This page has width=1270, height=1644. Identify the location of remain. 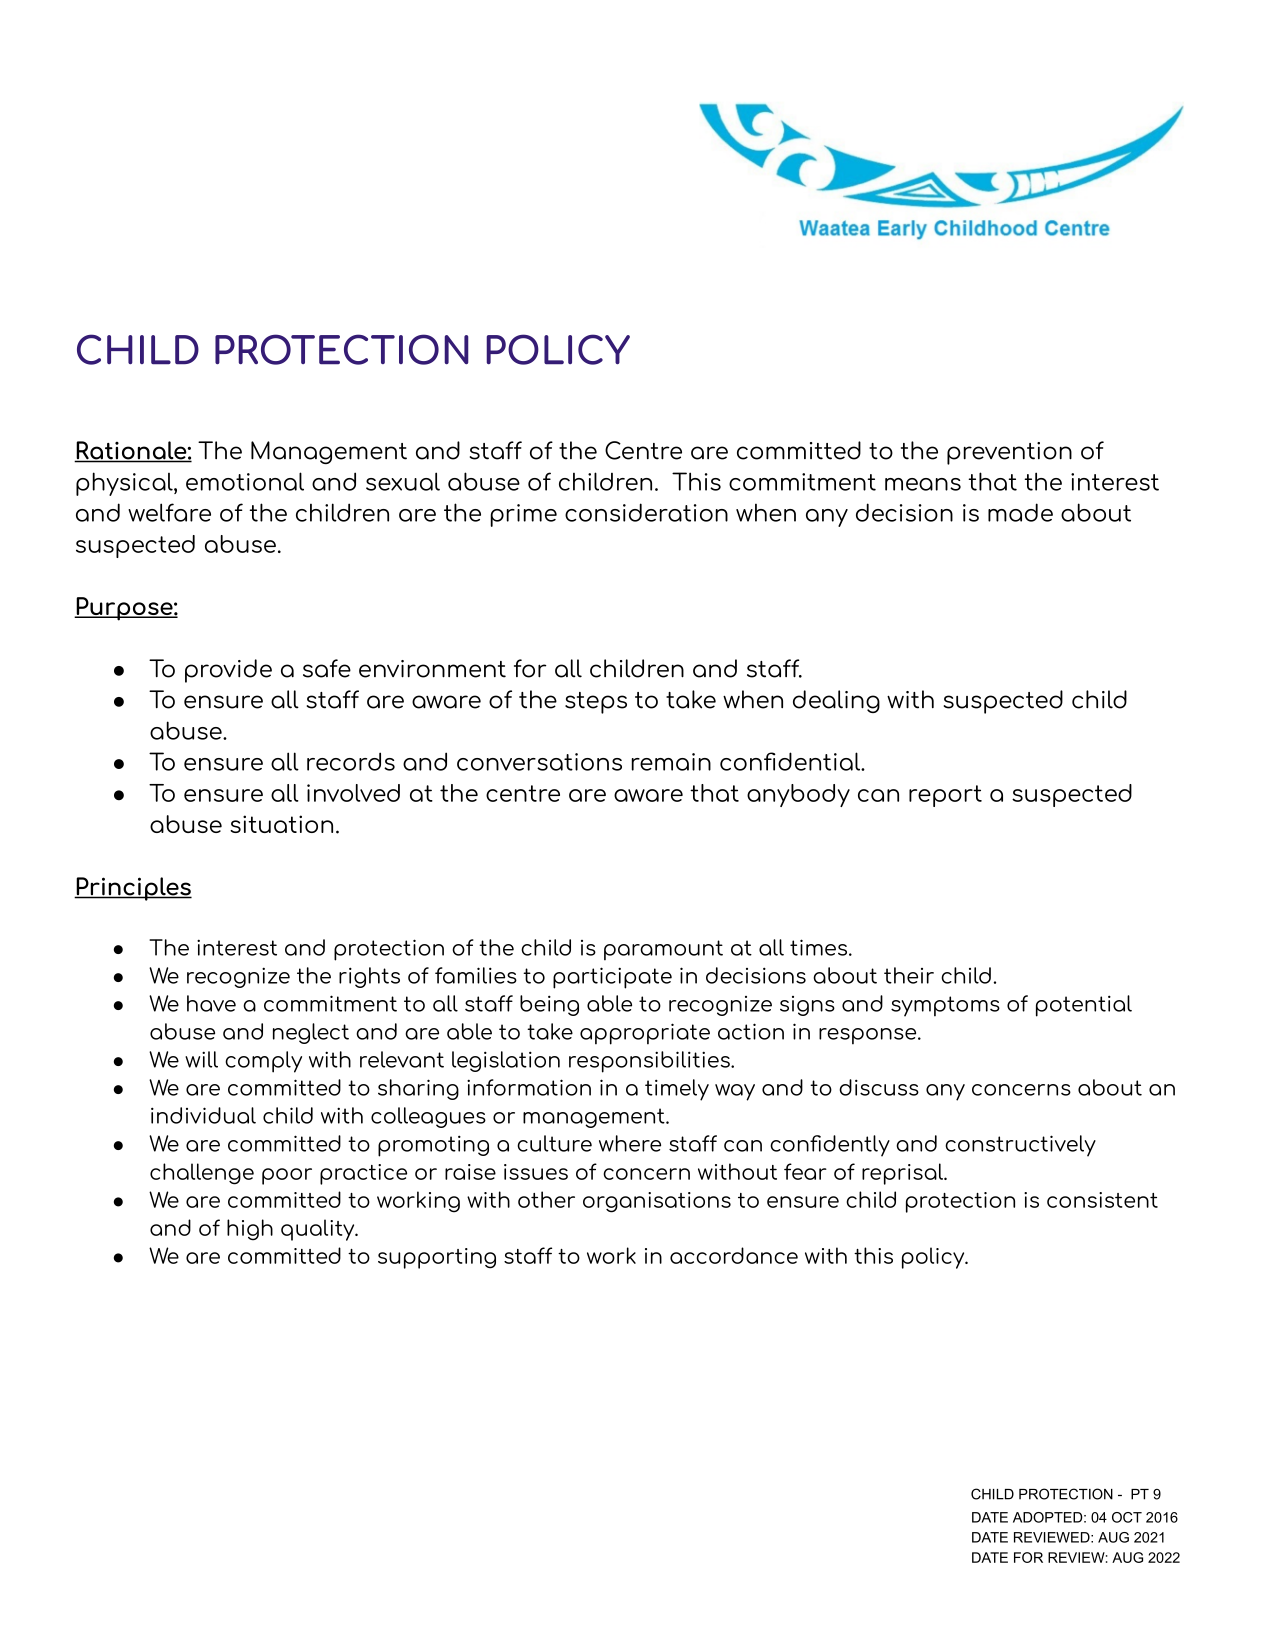
(671, 762).
